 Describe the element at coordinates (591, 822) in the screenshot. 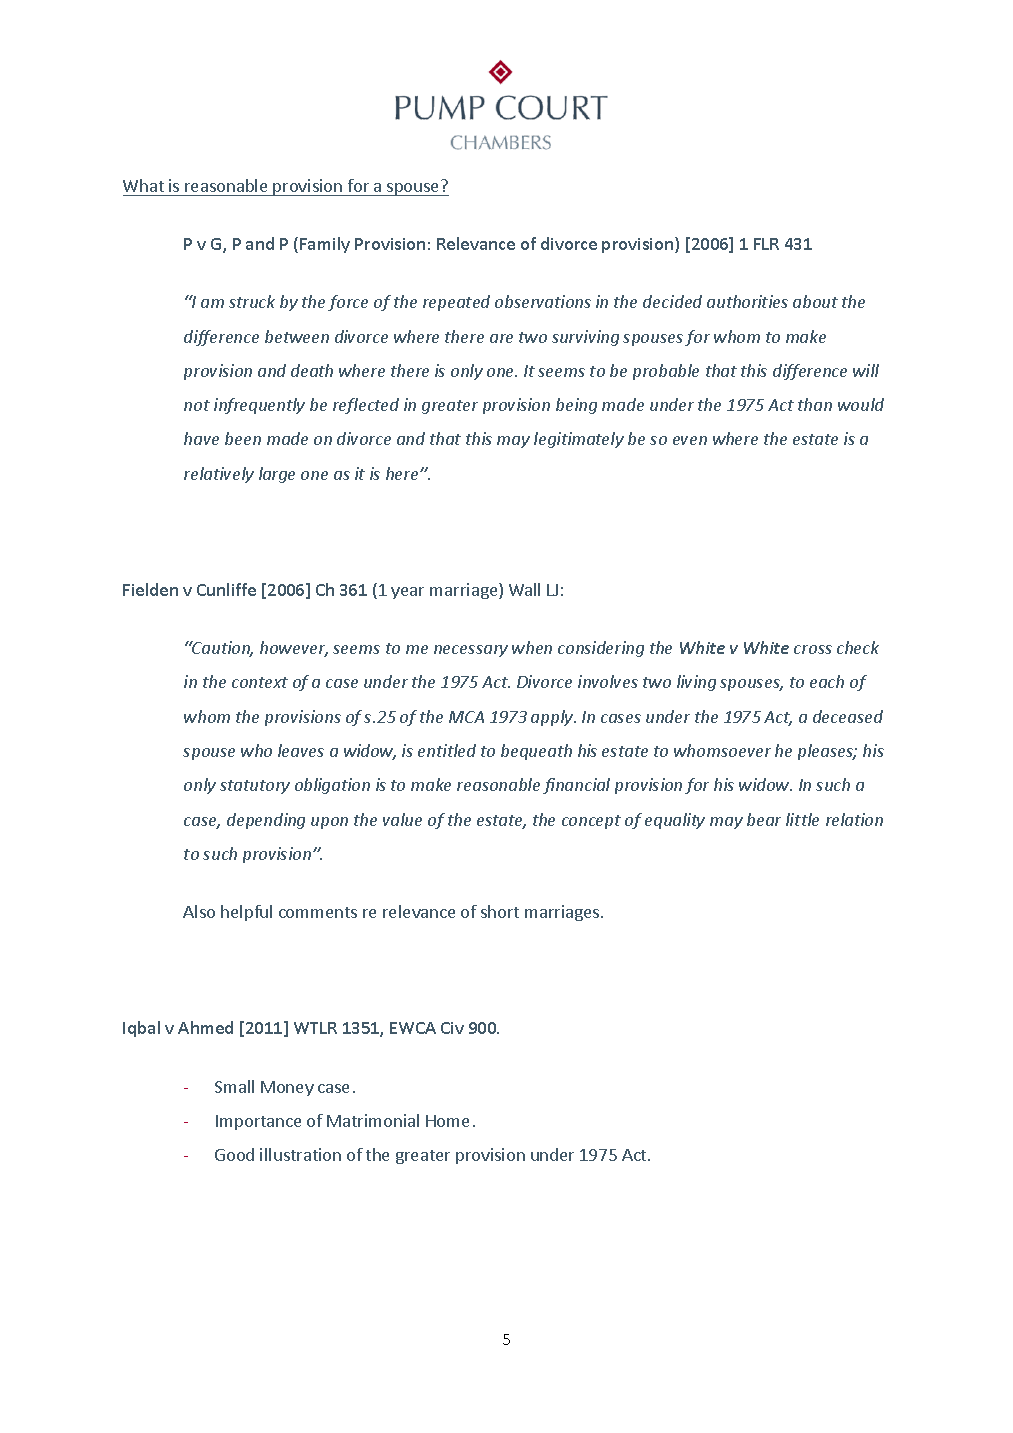

I see `concept` at that location.
